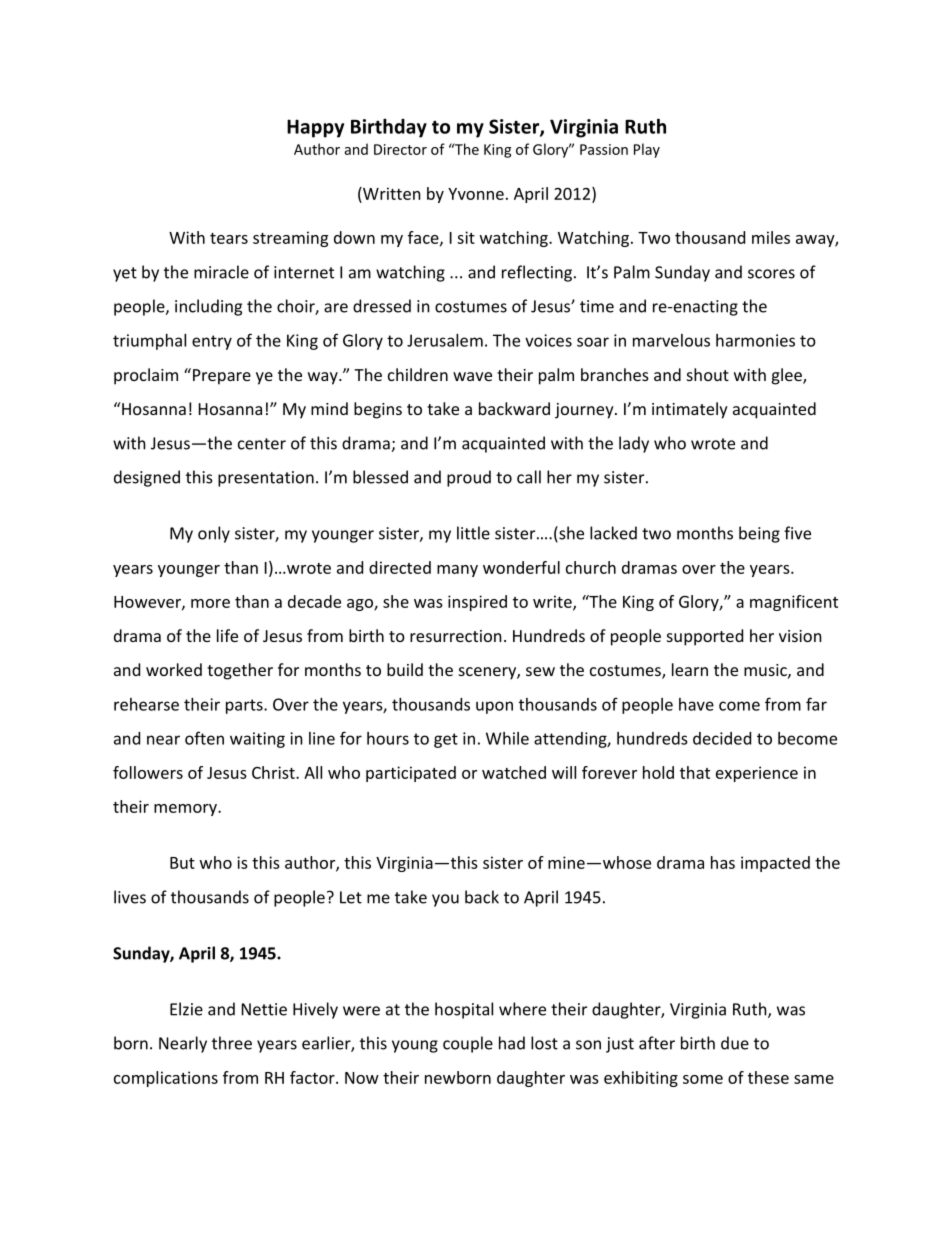  Describe the element at coordinates (723, 862) in the screenshot. I see `has` at that location.
